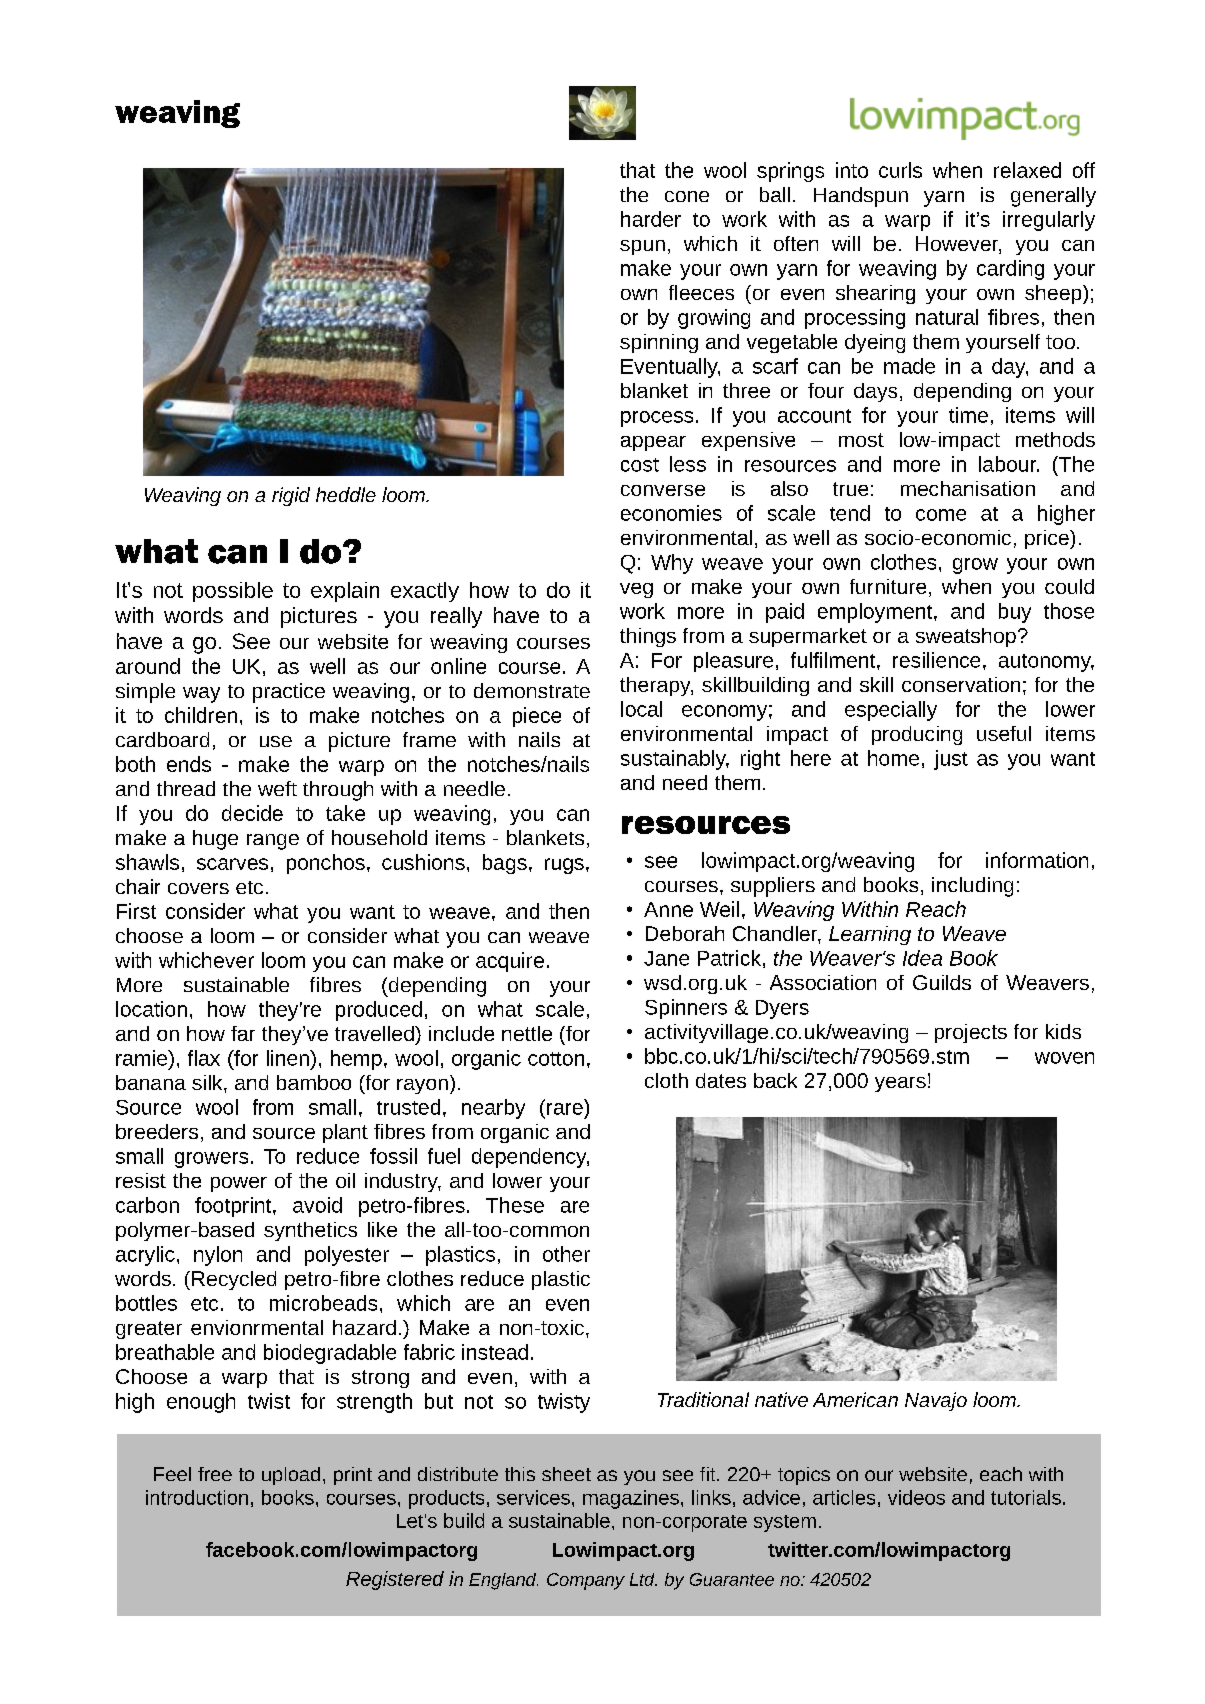 This screenshot has width=1205, height=1704. What do you see at coordinates (651, 219) in the screenshot?
I see `harder` at bounding box center [651, 219].
